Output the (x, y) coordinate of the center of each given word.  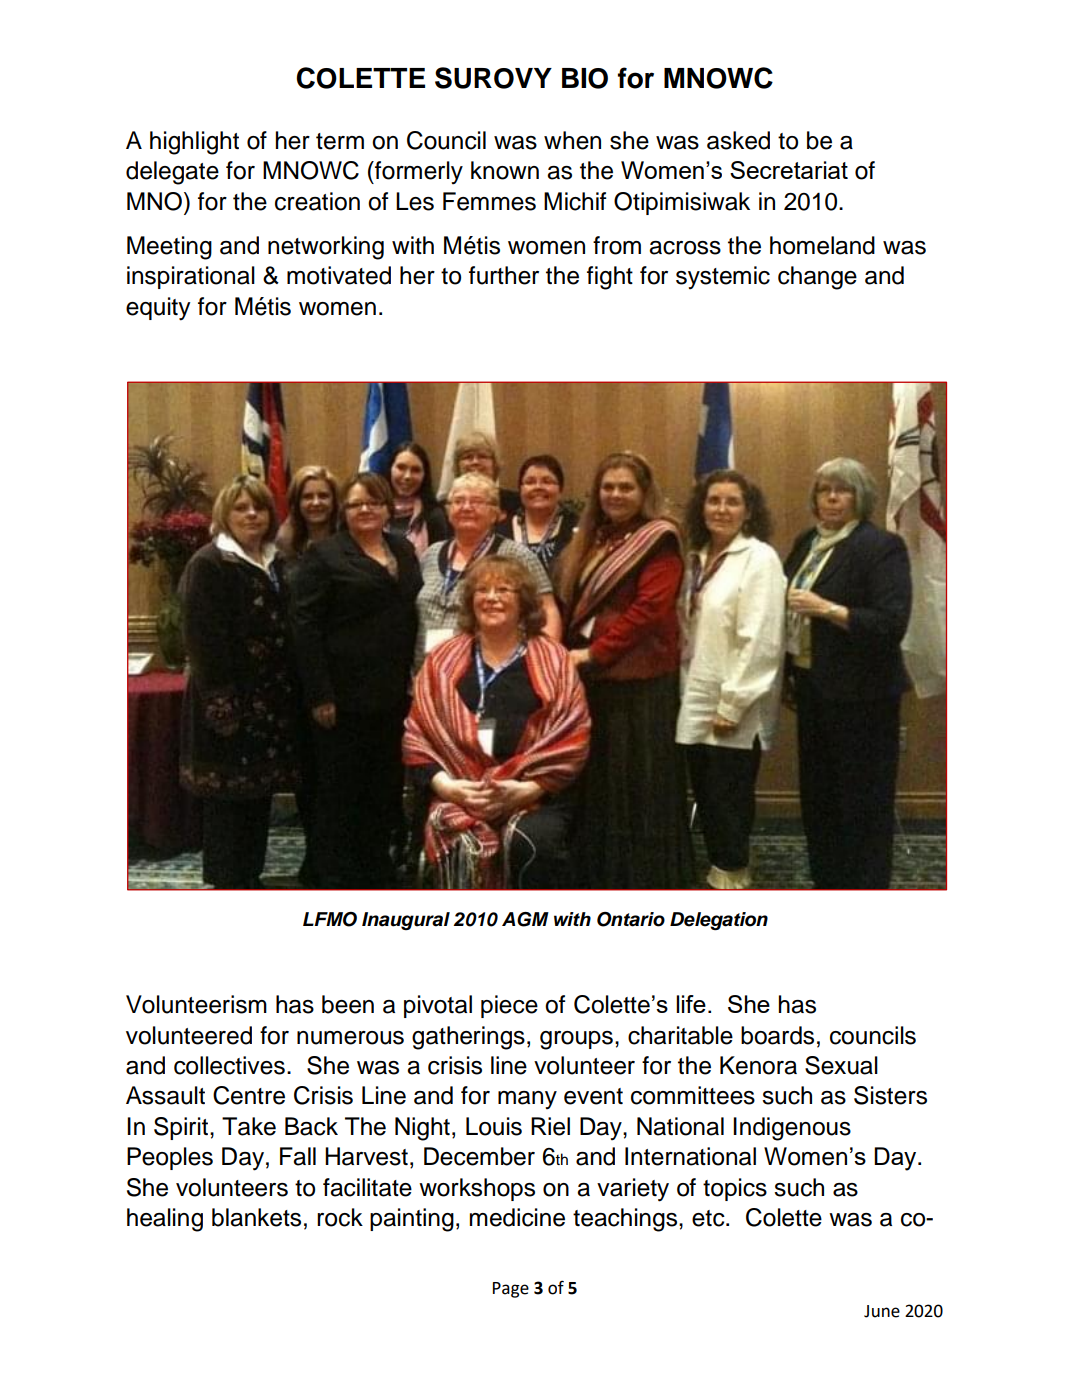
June (882, 1311)
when (572, 140)
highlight (194, 143)
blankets (256, 1217)
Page (511, 1290)
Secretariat (789, 170)
